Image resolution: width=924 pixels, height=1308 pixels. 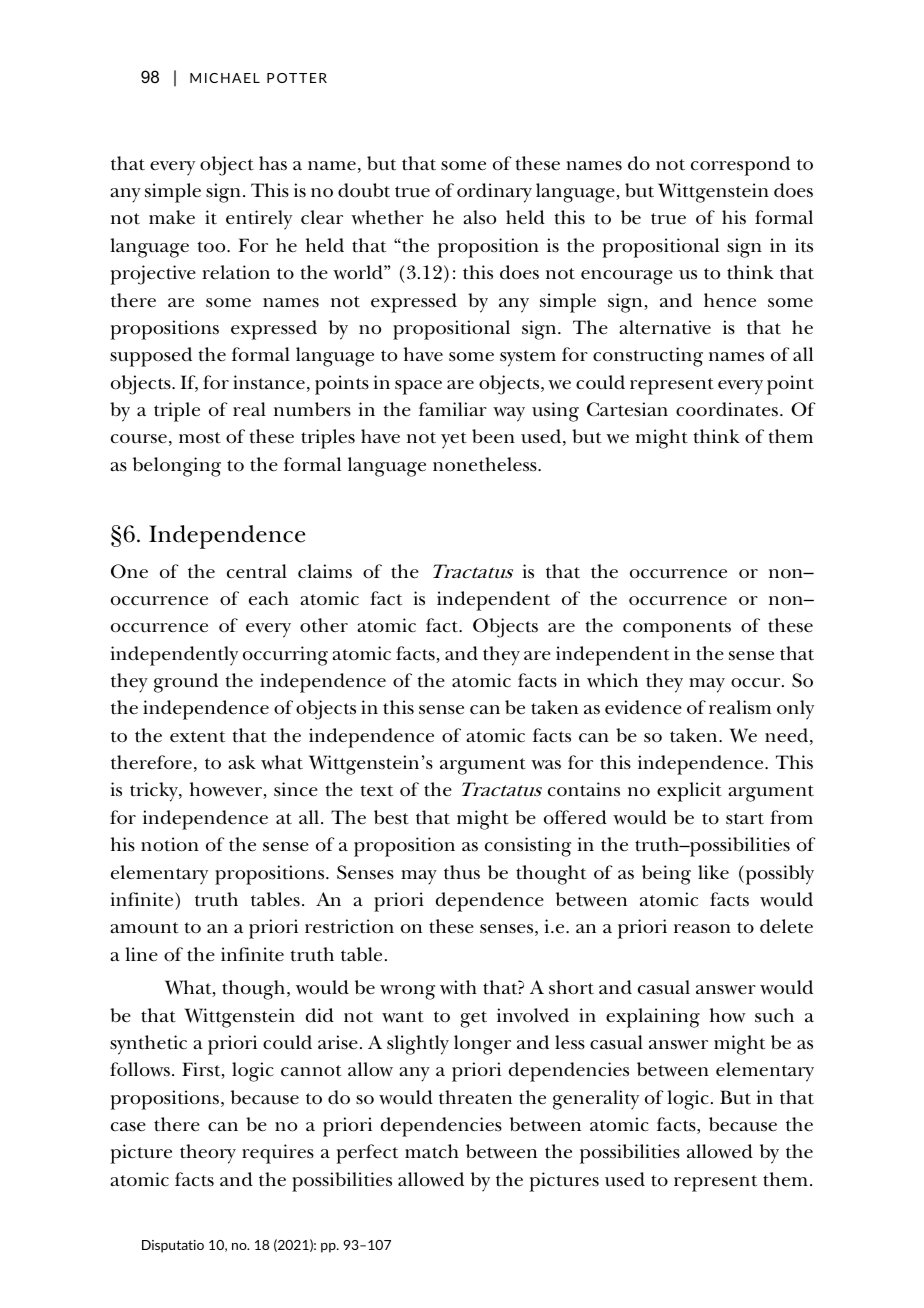 What do you see at coordinates (475, 1097) in the screenshot?
I see `threaten` at bounding box center [475, 1097].
